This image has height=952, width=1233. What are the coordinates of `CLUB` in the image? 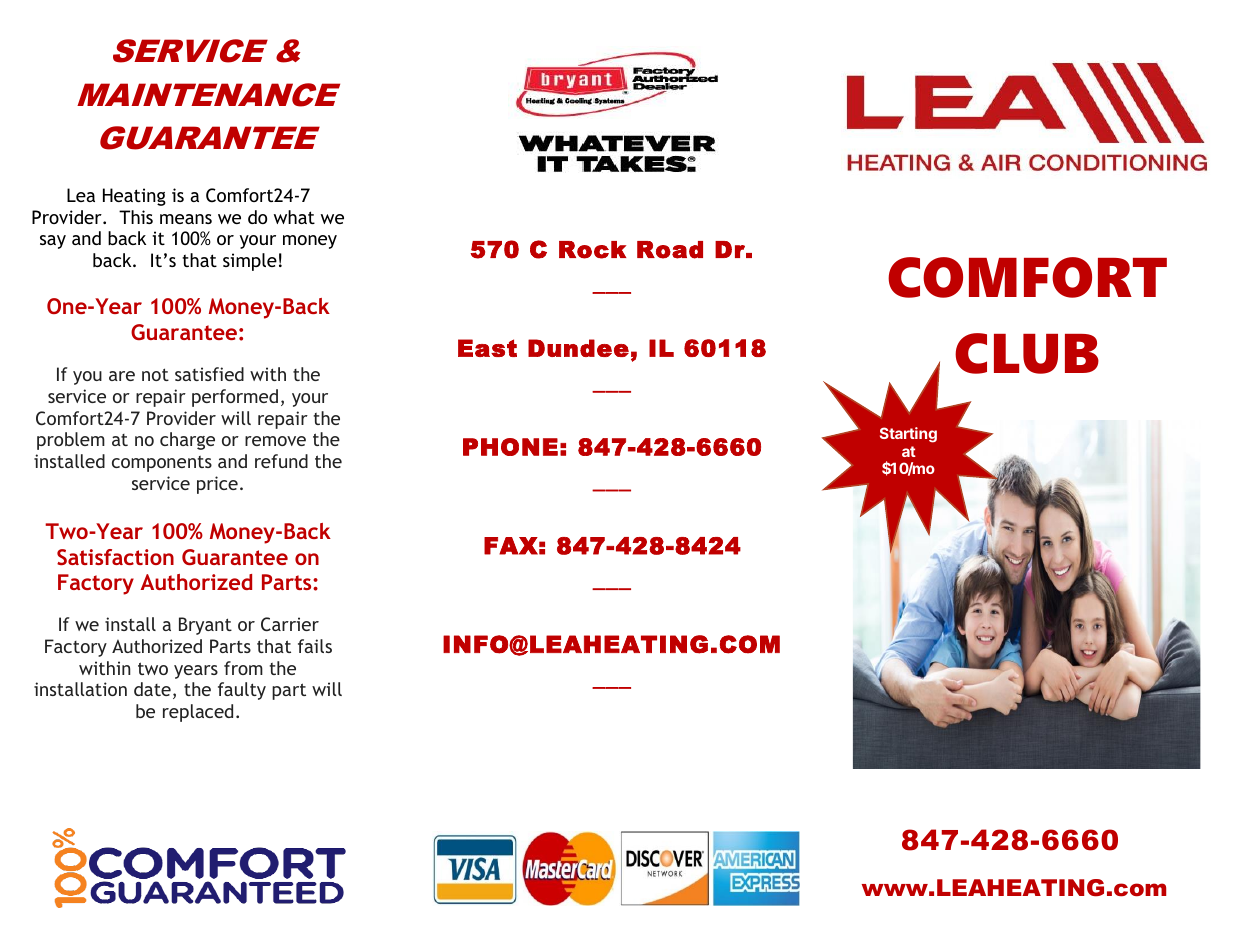 It's located at (1027, 353).
